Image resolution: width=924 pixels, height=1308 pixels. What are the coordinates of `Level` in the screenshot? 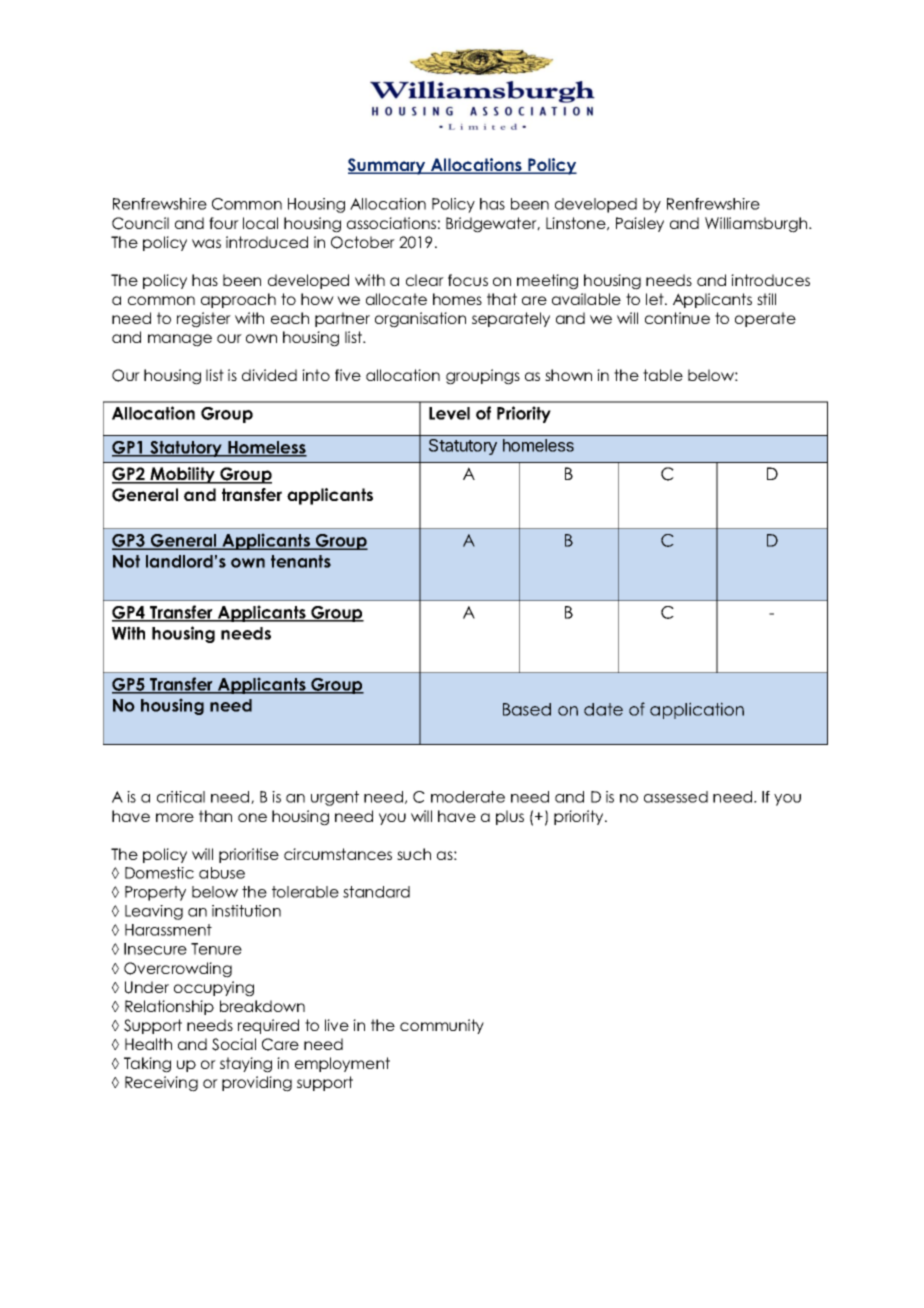 It's located at (449, 413).
